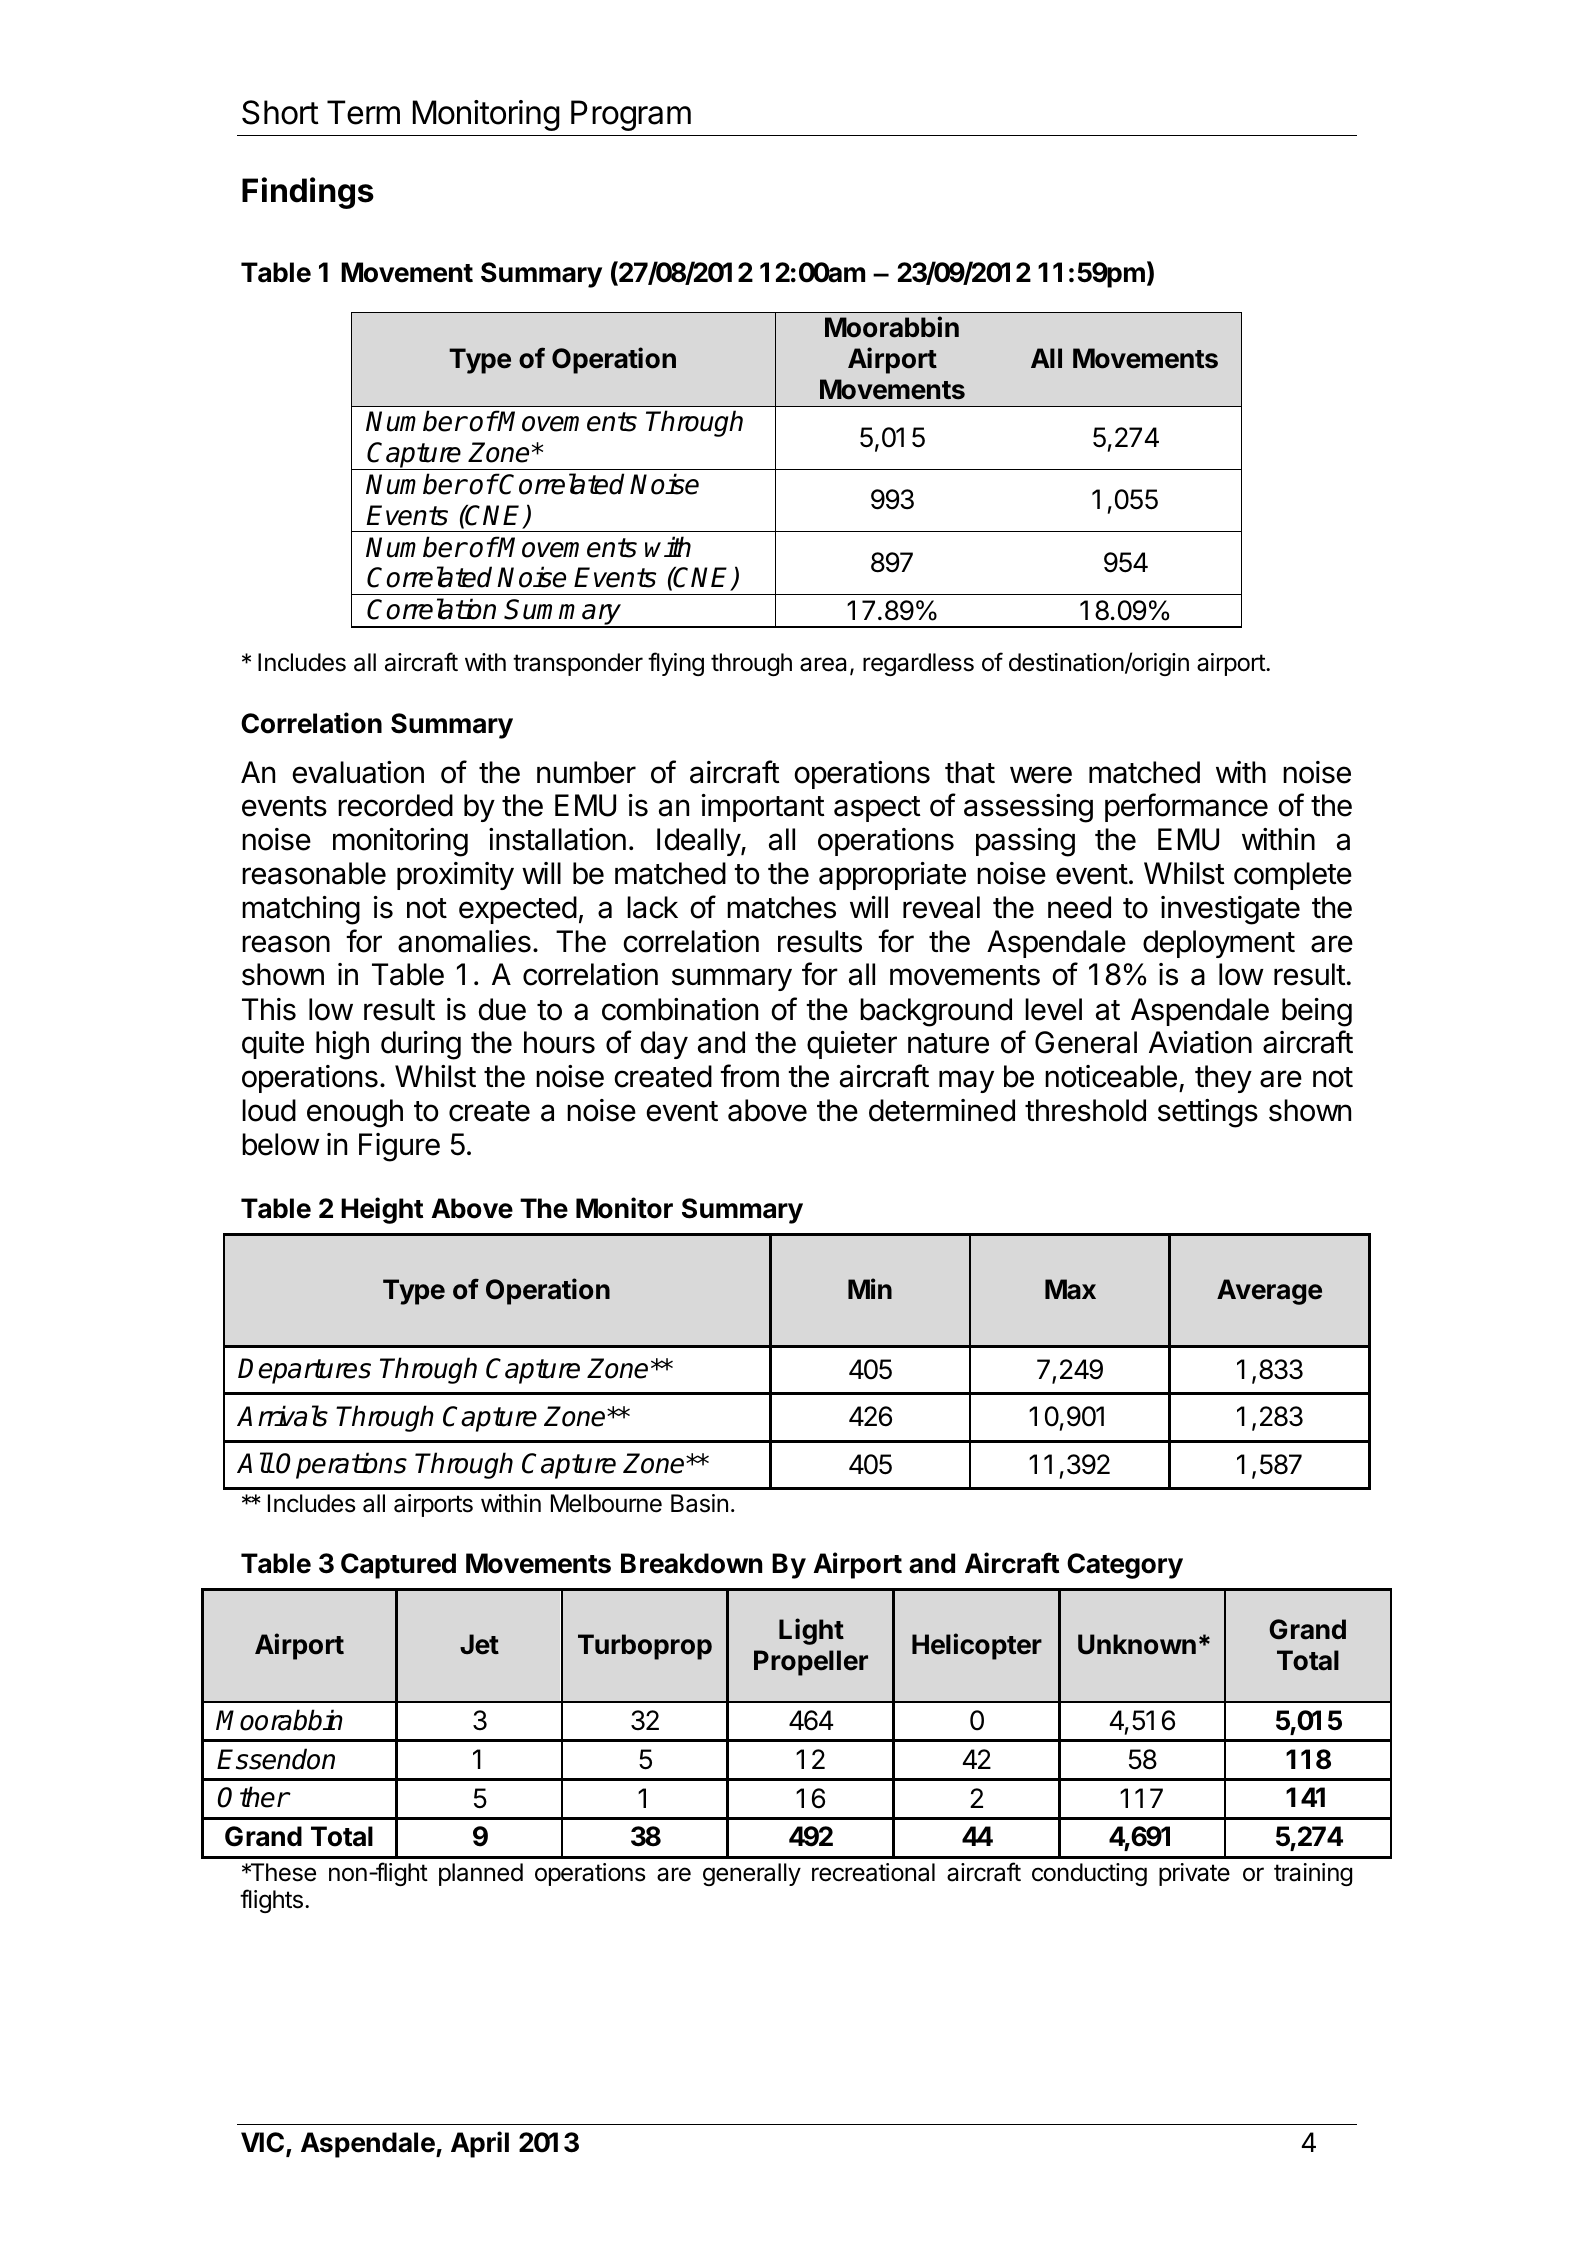 The width and height of the screenshot is (1593, 2253). Describe the element at coordinates (631, 115) in the screenshot. I see `Program` at that location.
